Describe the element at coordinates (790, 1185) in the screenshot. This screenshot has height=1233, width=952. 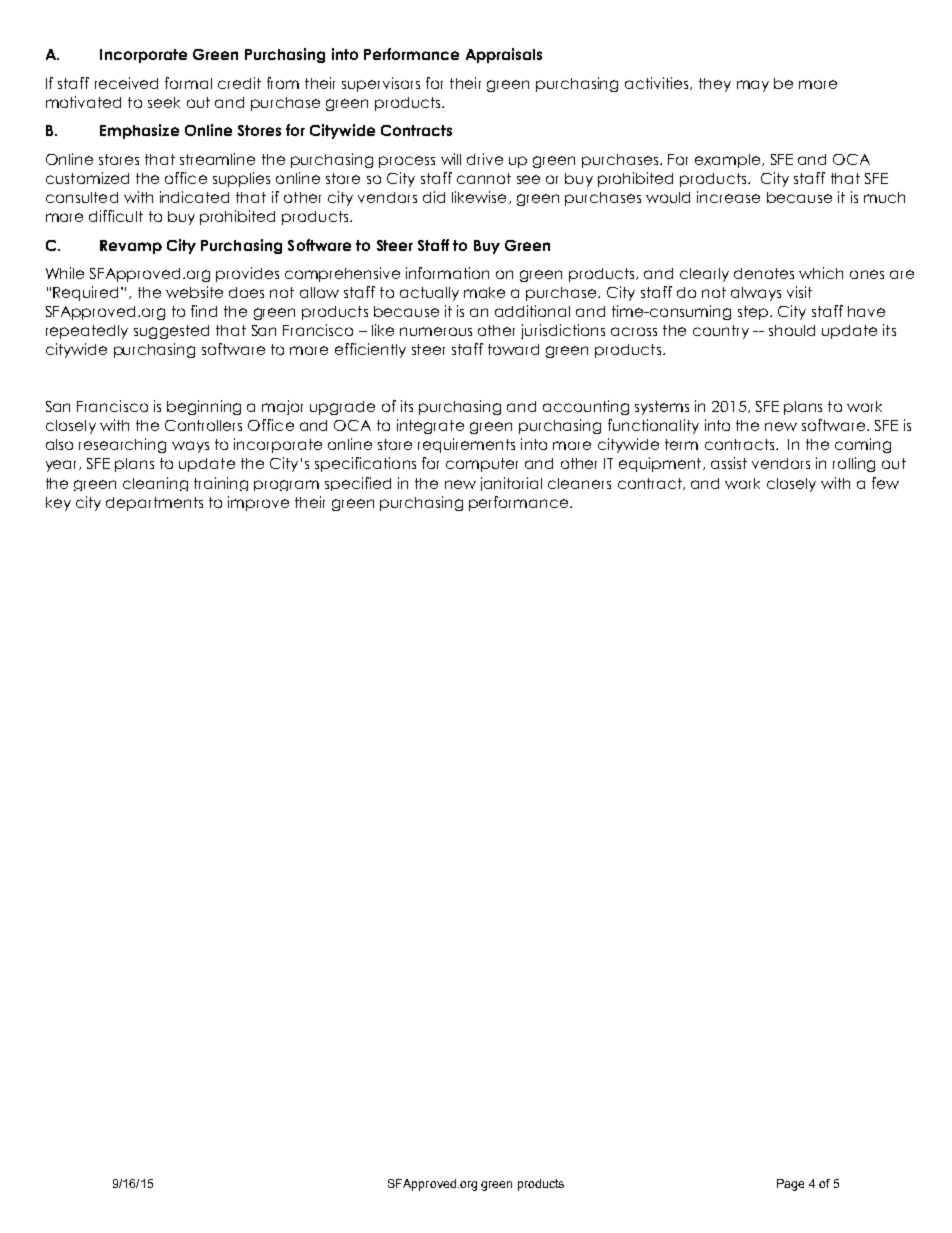
I see `Page` at that location.
